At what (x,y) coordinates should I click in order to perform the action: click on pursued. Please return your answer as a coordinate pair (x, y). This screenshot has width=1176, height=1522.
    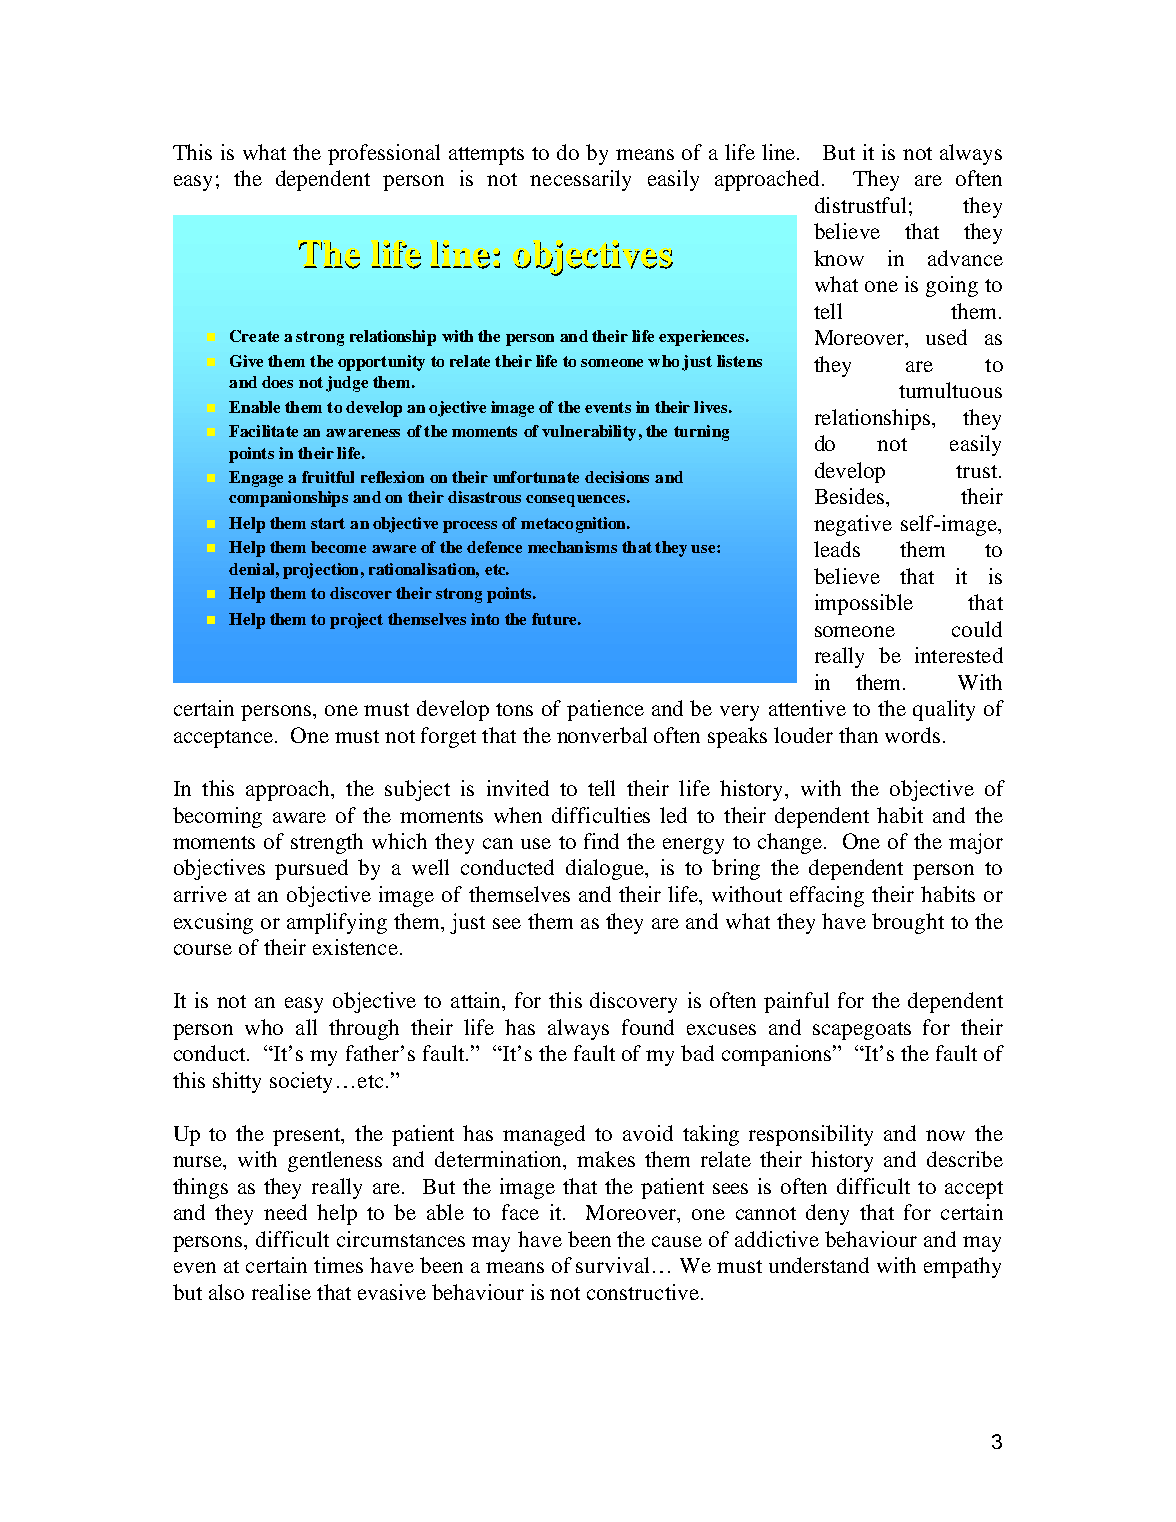
    Looking at the image, I should click on (311, 869).
